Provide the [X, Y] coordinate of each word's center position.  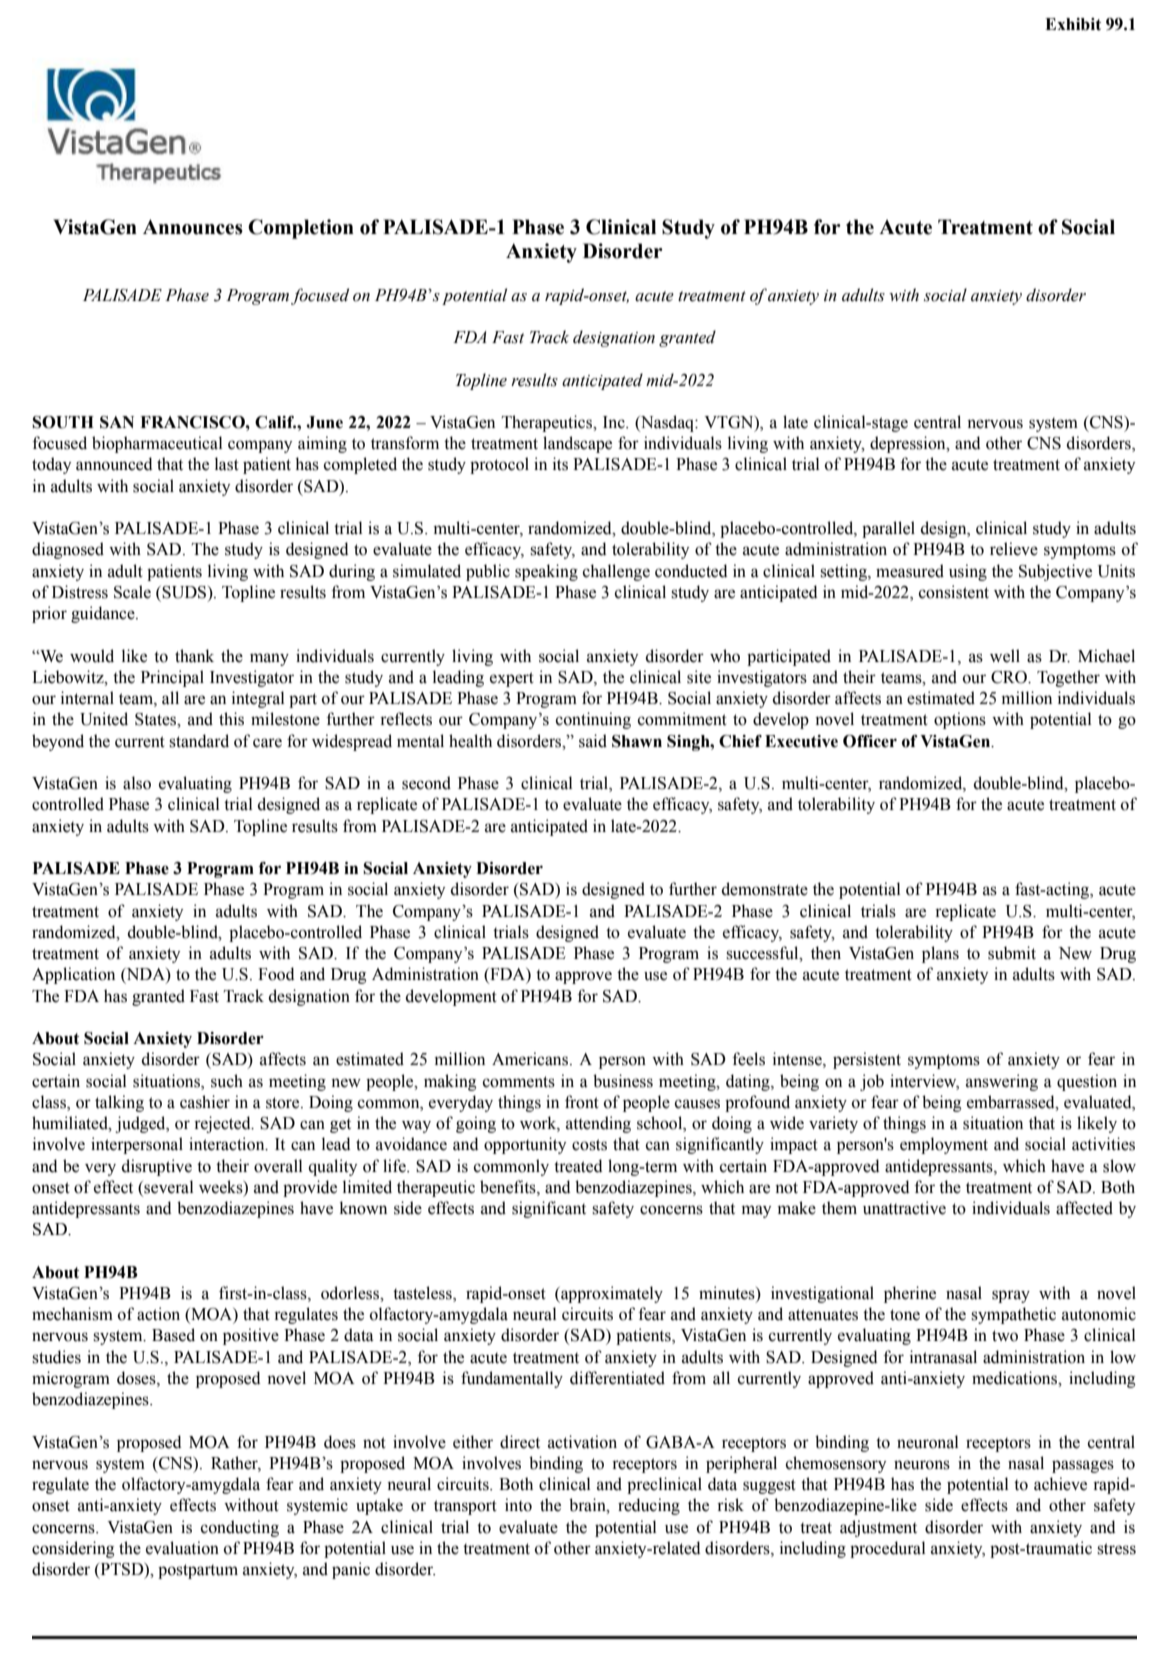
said [593, 741]
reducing [649, 1506]
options [960, 720]
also [137, 783]
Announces [193, 227]
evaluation [182, 1548]
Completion [301, 229]
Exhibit [1073, 24]
